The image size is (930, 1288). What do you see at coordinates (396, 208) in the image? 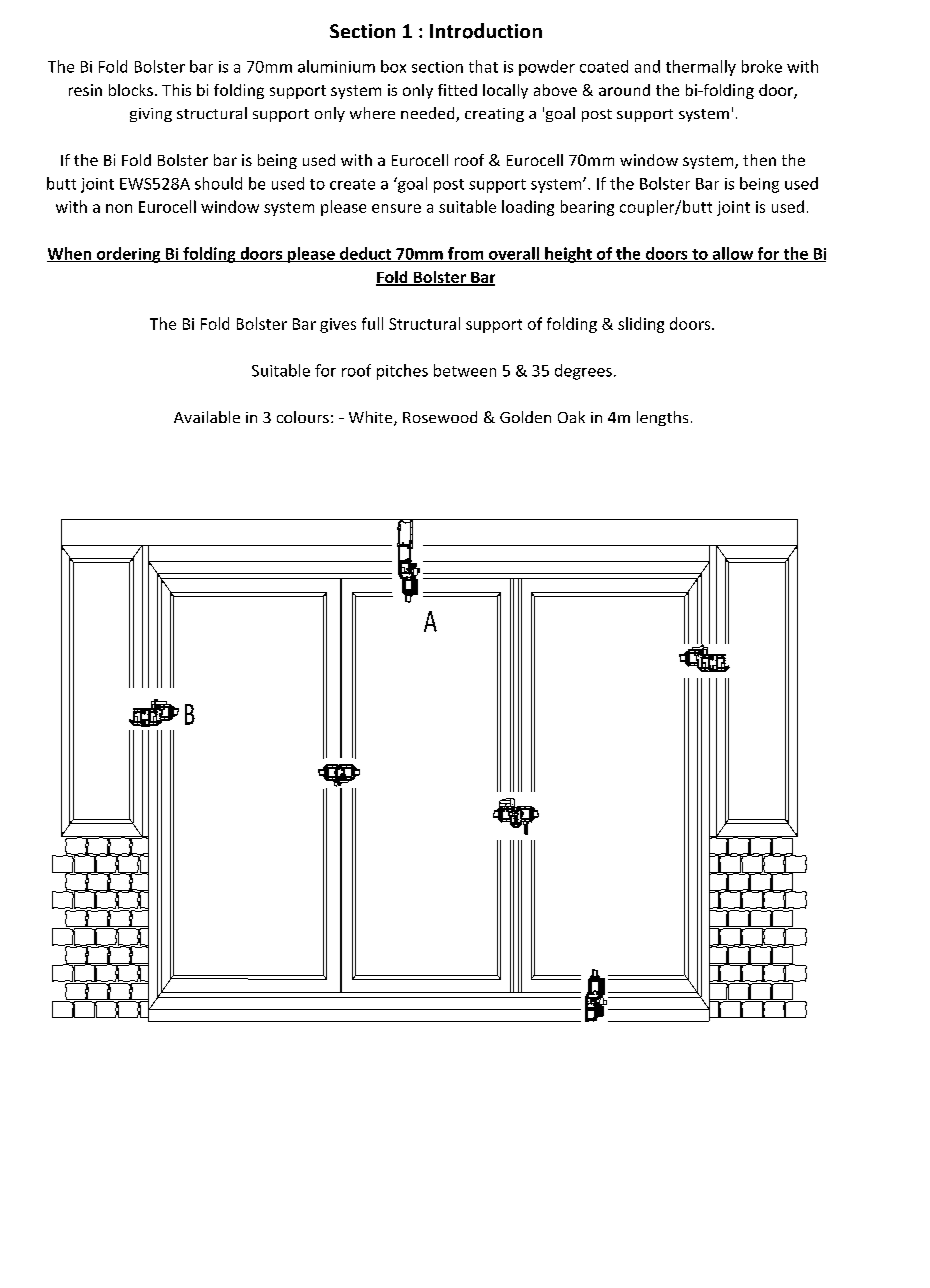
I see `ensure` at bounding box center [396, 208].
